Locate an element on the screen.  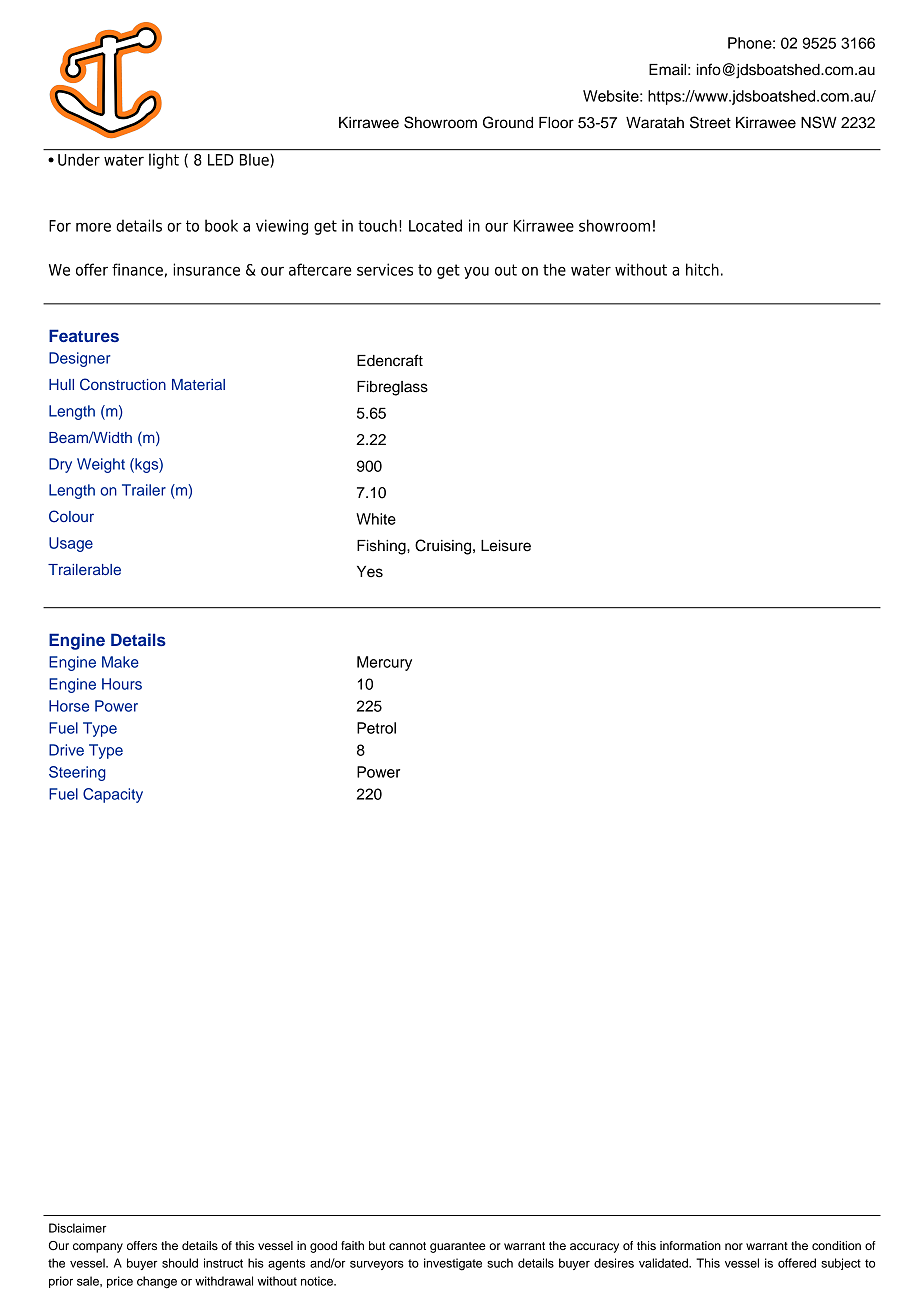
Cruising is located at coordinates (444, 547).
